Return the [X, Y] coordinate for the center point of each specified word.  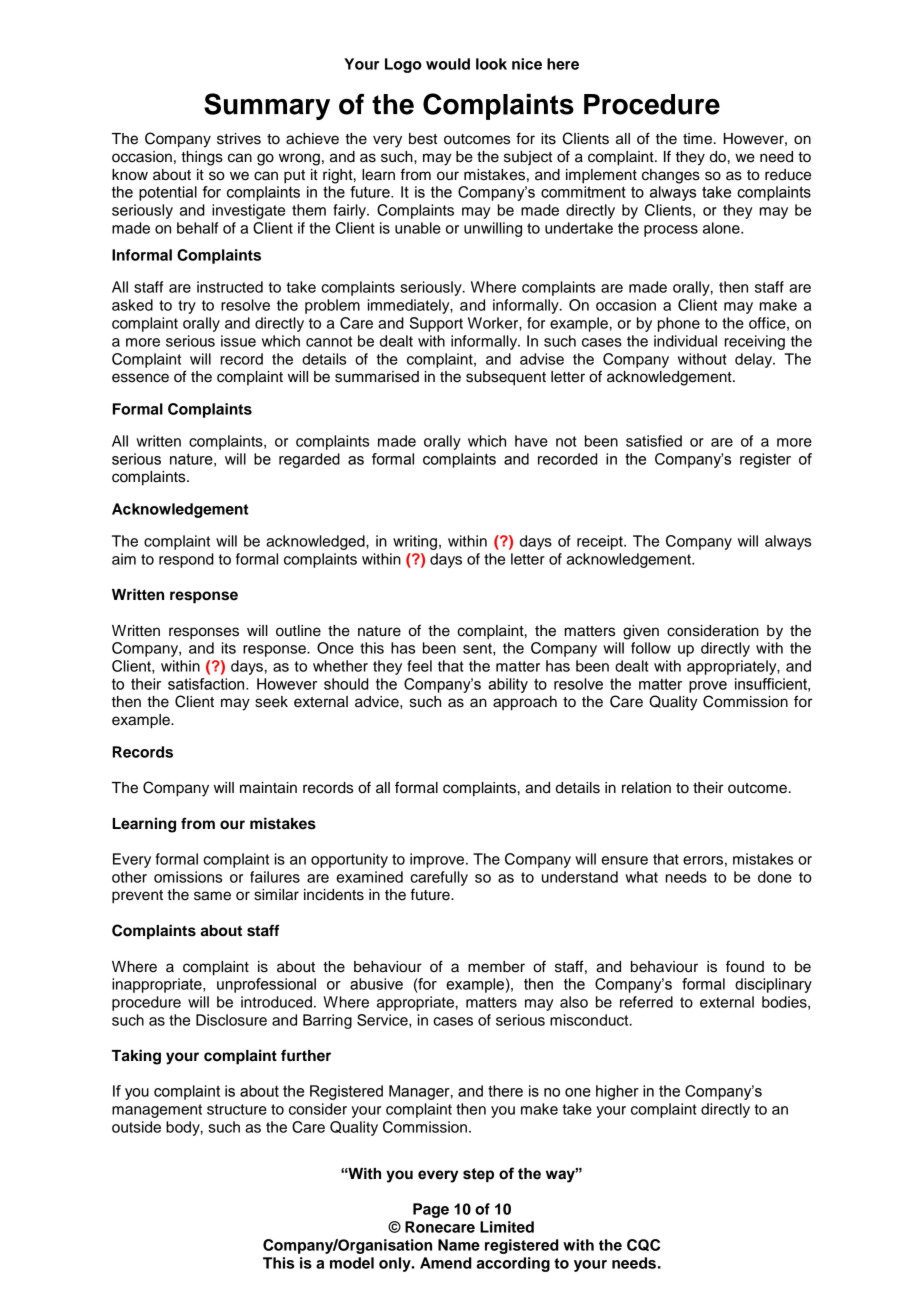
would [448, 64]
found [745, 966]
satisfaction [207, 684]
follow [651, 648]
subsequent [506, 378]
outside [136, 1127]
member [496, 967]
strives [239, 139]
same [212, 896]
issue [238, 341]
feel [419, 666]
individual [685, 341]
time [697, 139]
